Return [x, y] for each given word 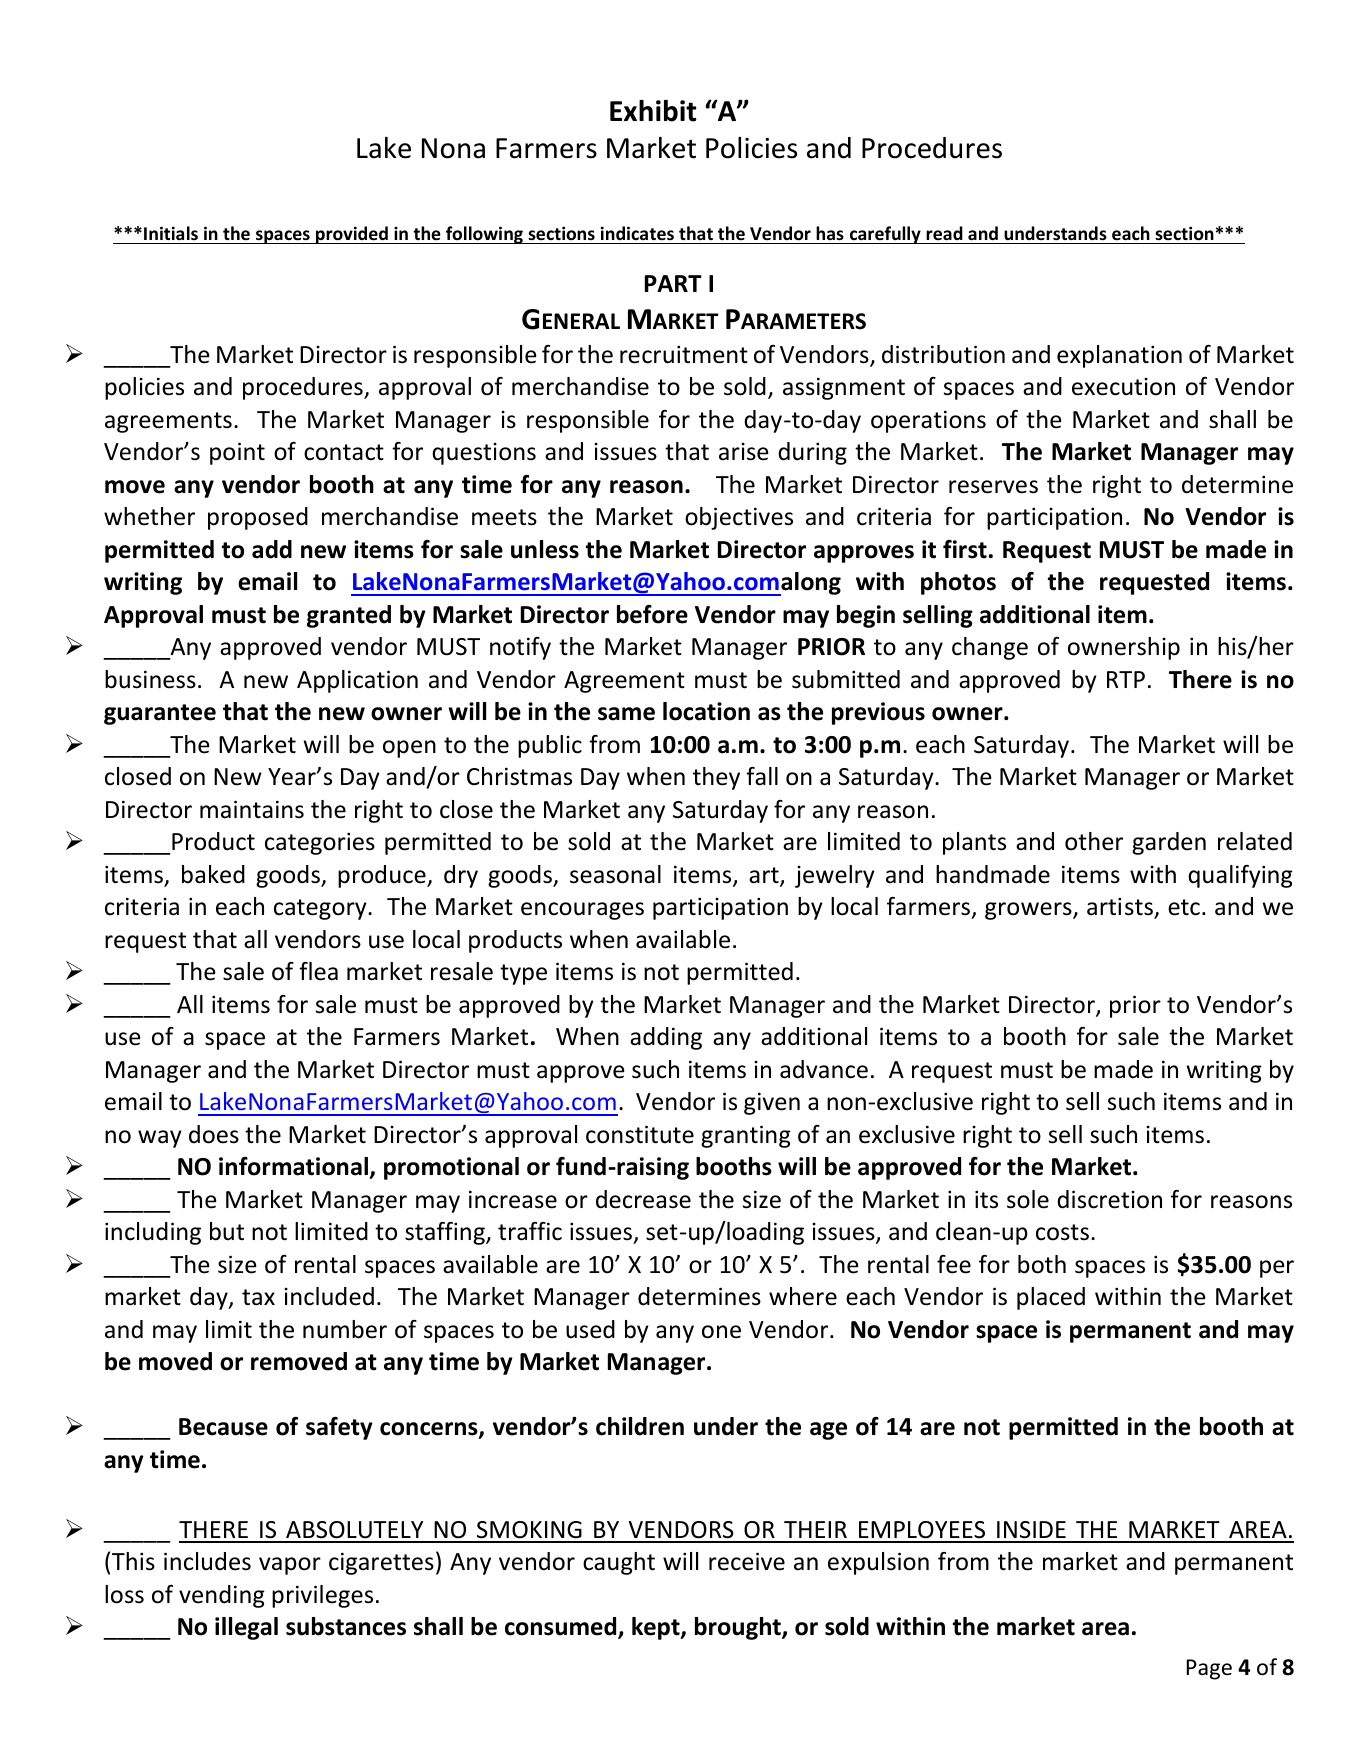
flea [318, 971]
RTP [1126, 679]
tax [258, 1297]
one [721, 1332]
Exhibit [653, 111]
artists [1121, 908]
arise [743, 452]
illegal [246, 1628]
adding [666, 1038]
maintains [252, 809]
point [237, 453]
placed [1051, 1298]
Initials [171, 233]
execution [1123, 387]
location [706, 711]
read [944, 233]
